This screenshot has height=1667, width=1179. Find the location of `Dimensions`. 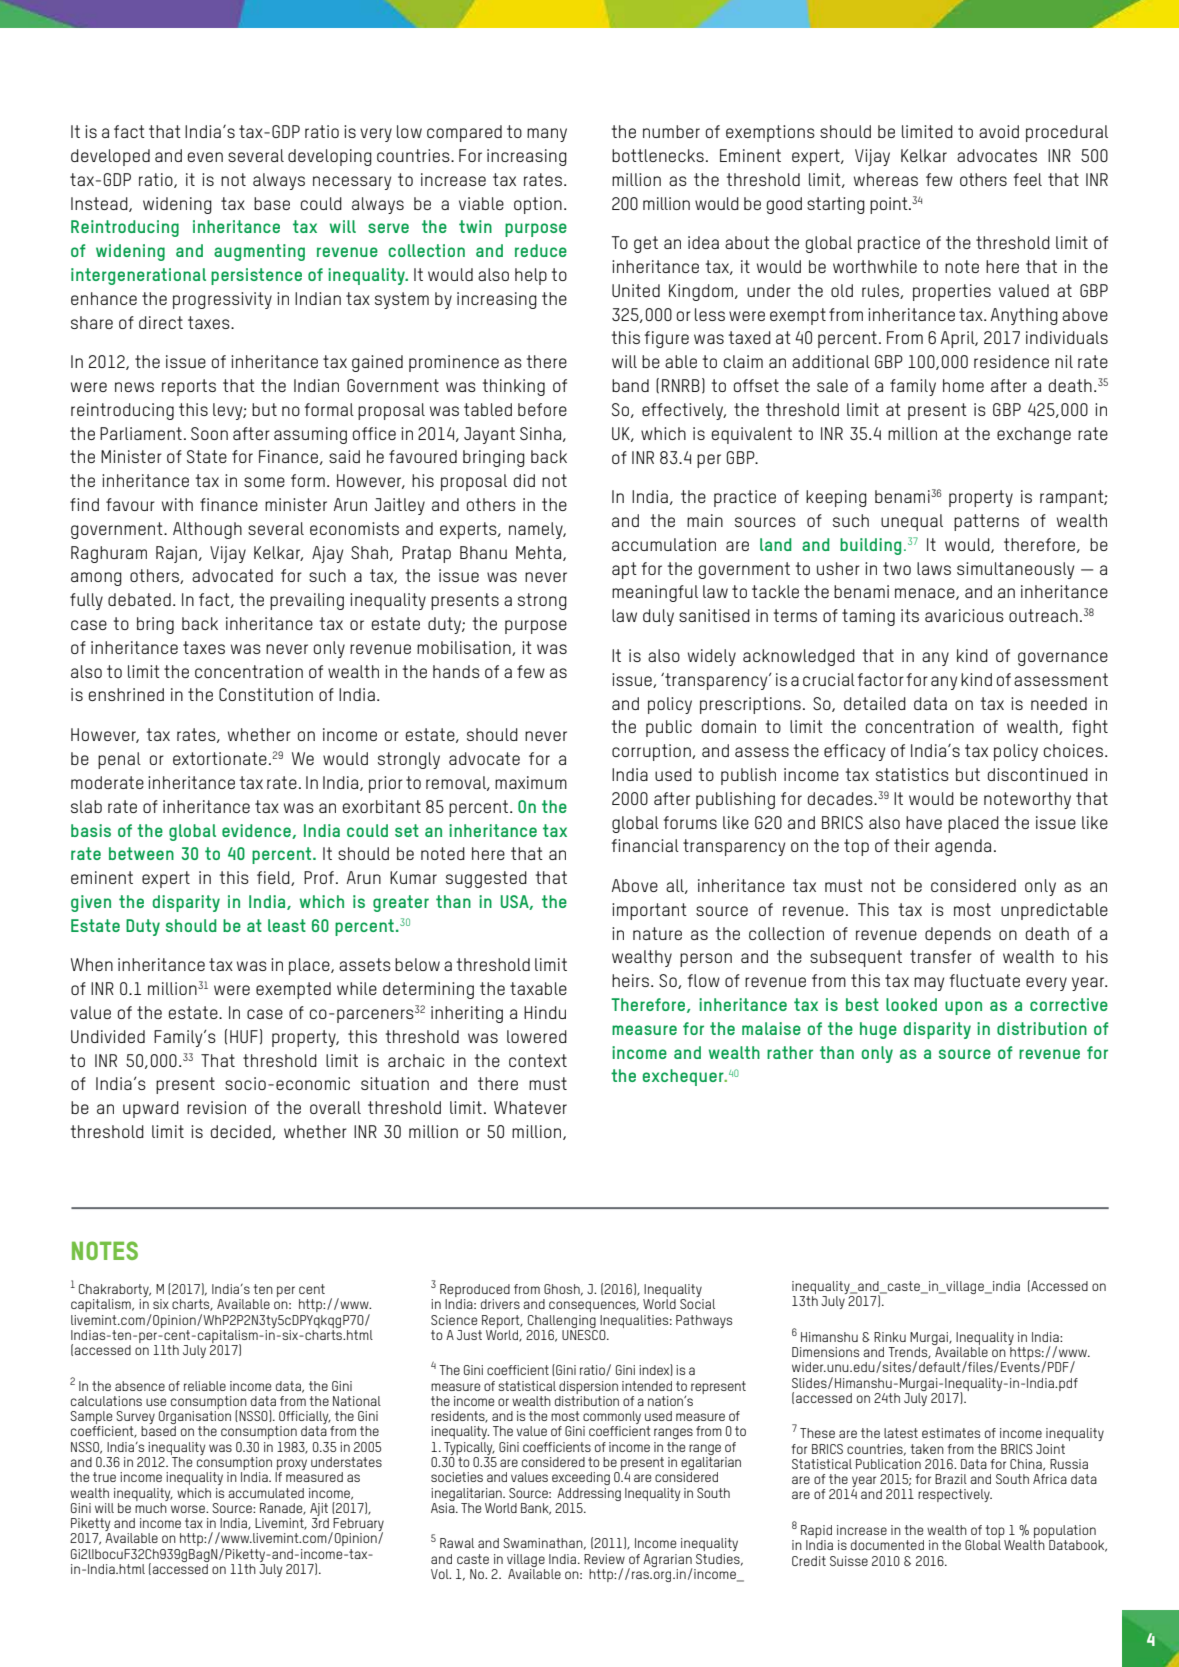

Dimensions is located at coordinates (825, 1352).
